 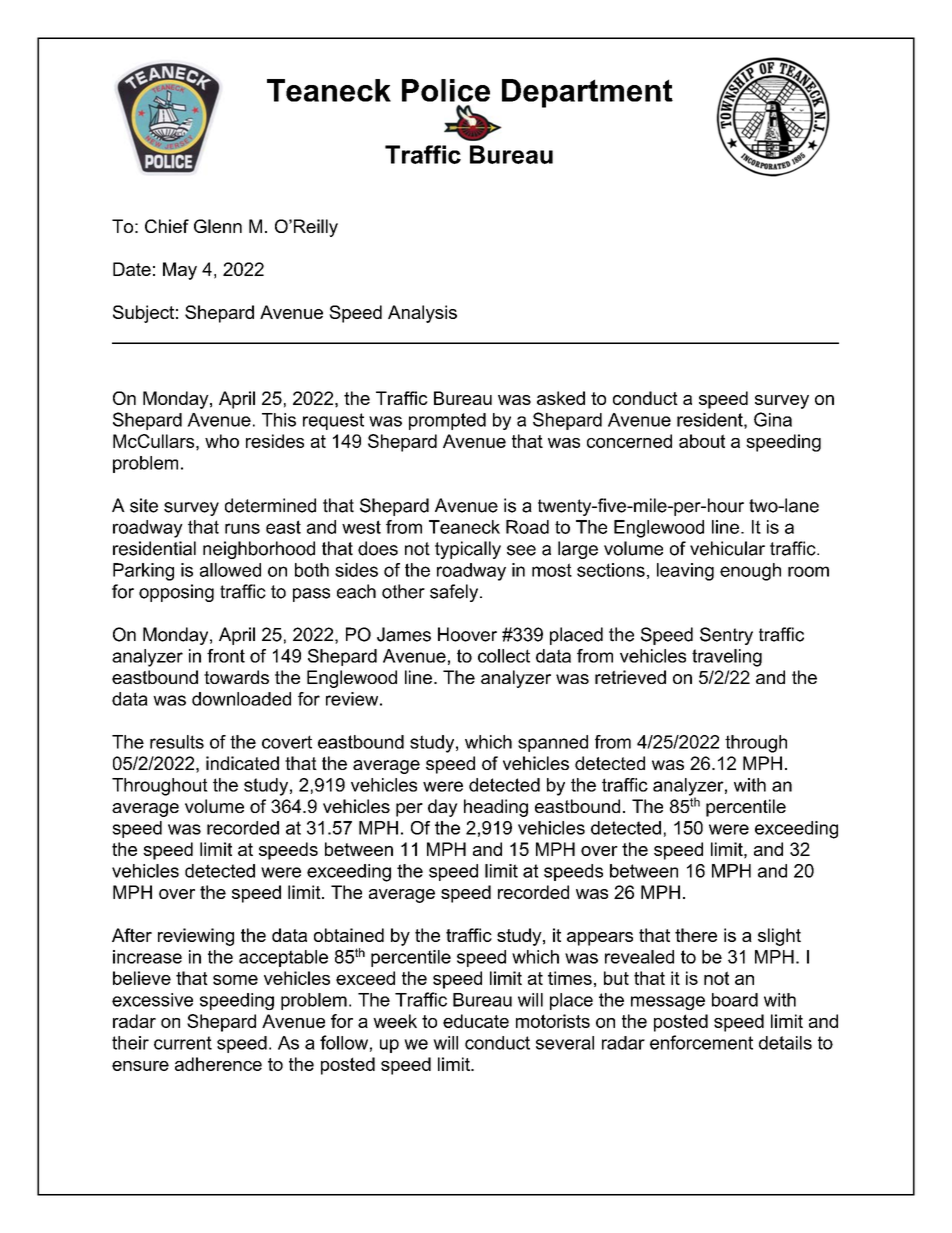 What do you see at coordinates (183, 1043) in the screenshot?
I see `current` at bounding box center [183, 1043].
